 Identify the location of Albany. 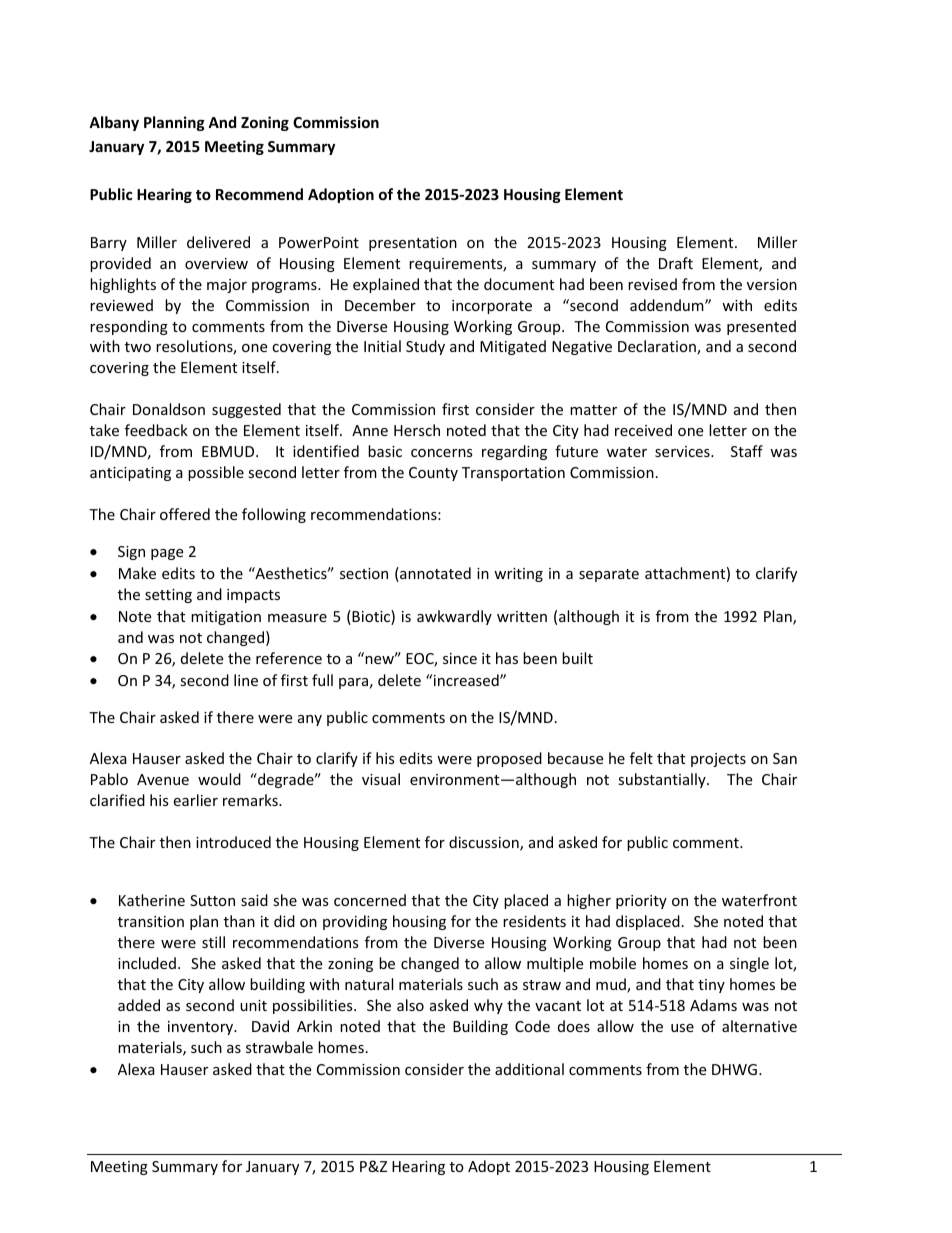
(114, 123).
